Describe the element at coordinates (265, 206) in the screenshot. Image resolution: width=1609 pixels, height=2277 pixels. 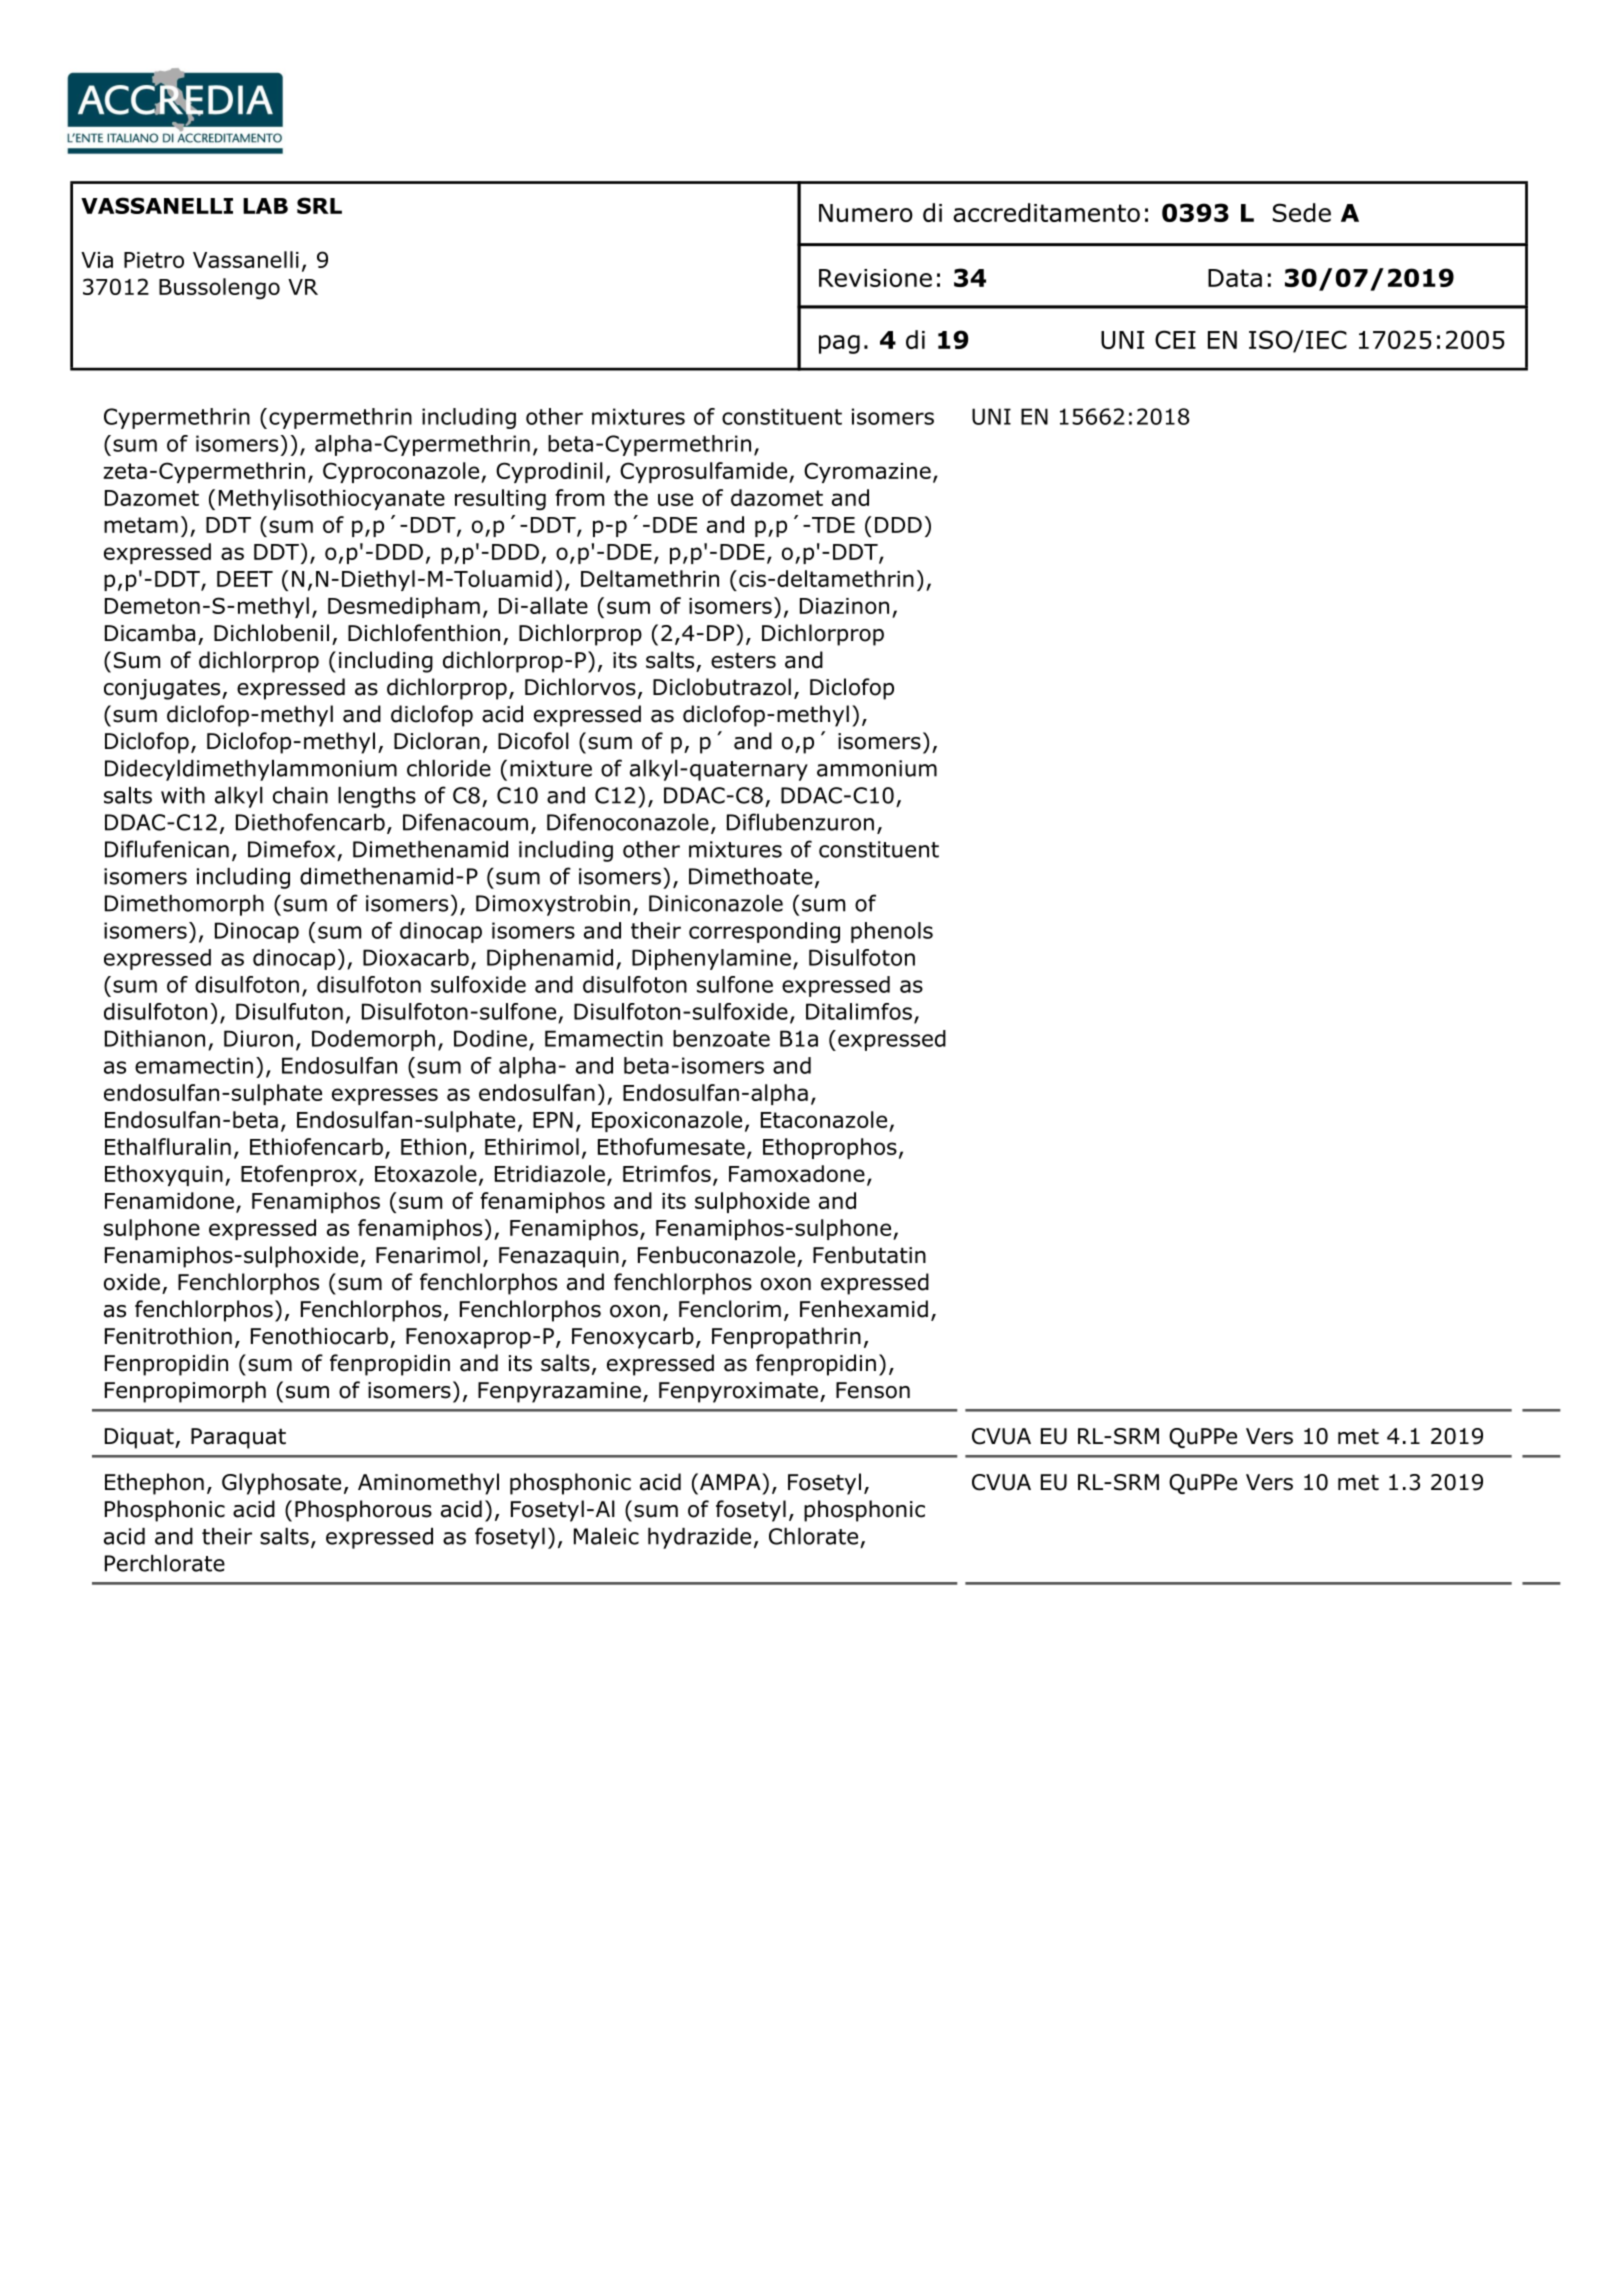
I see `LAB` at that location.
